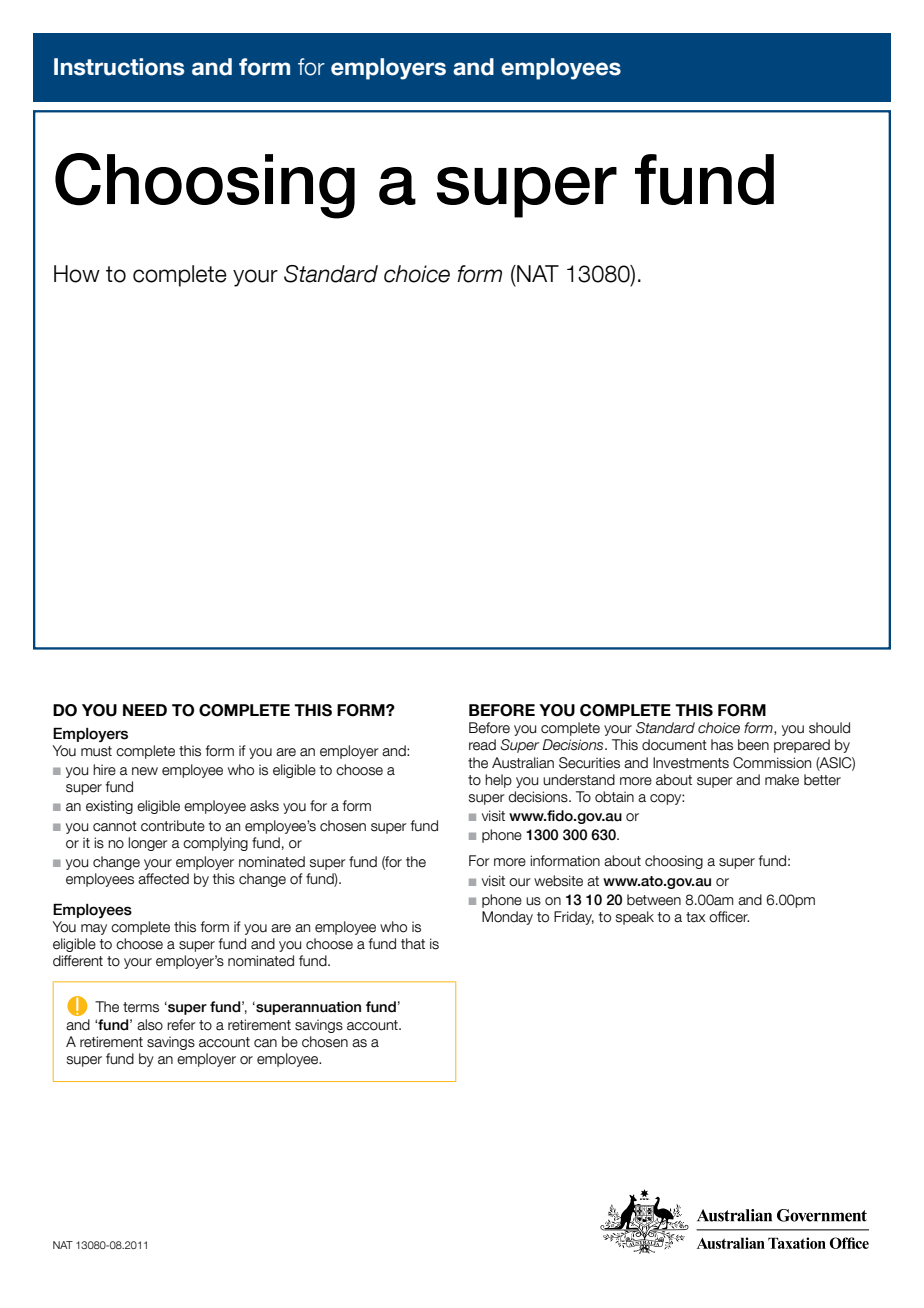 This page has width=924, height=1308. I want to click on has, so click(722, 745).
